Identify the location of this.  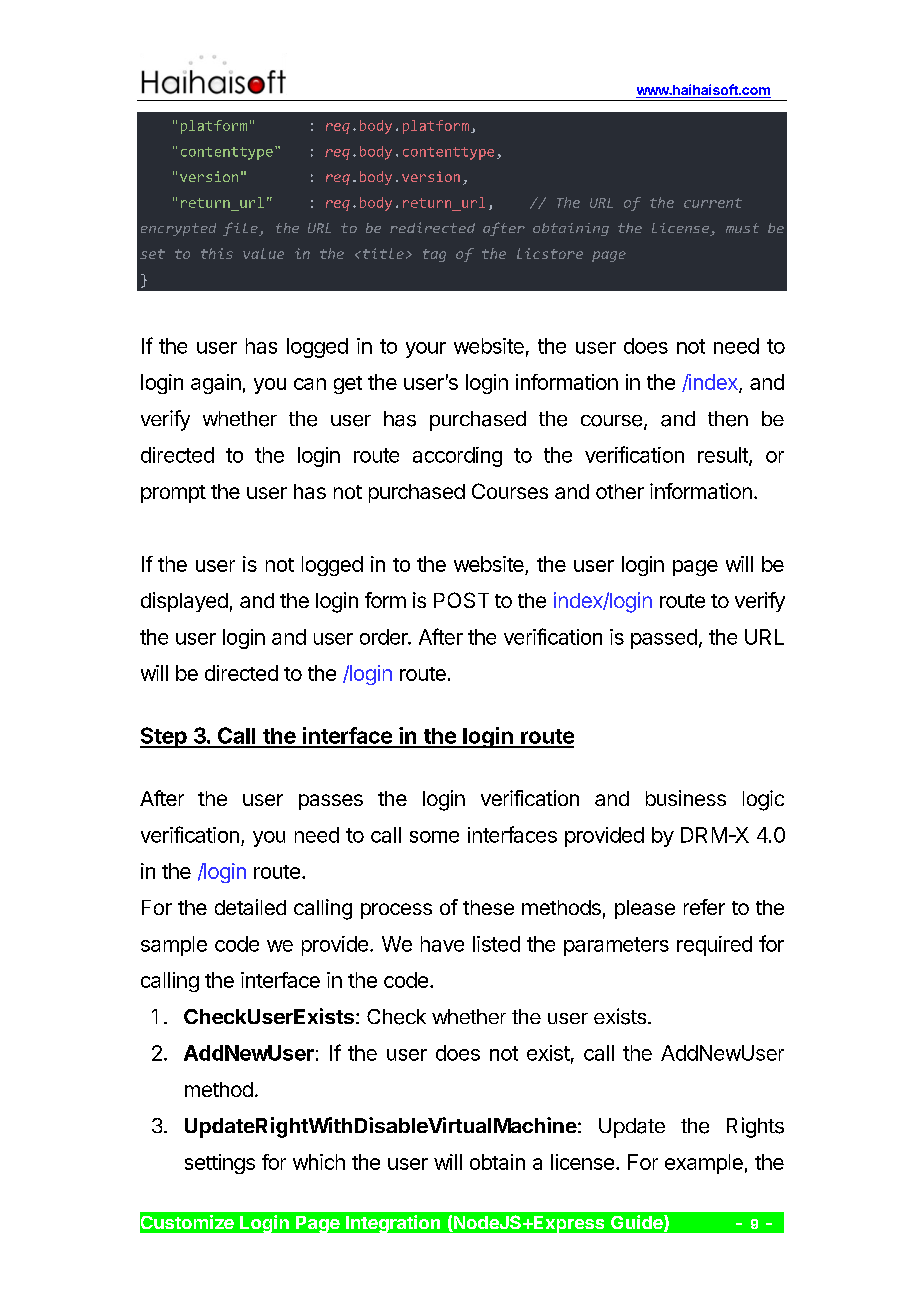
(217, 253).
